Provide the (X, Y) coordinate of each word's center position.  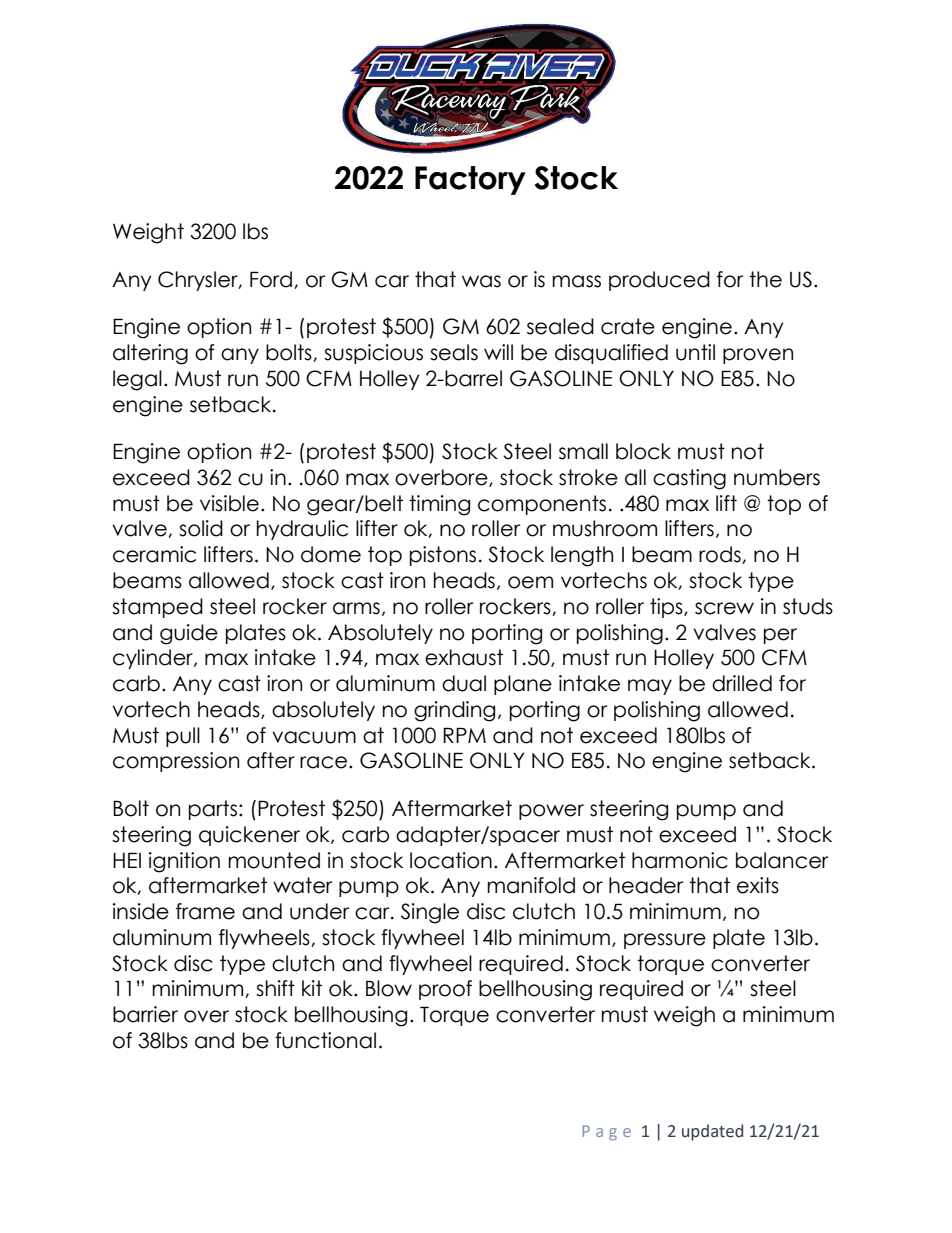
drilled (742, 683)
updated (712, 1132)
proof (445, 990)
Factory (470, 180)
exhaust (464, 657)
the (765, 279)
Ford (271, 279)
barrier (145, 1014)
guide (189, 634)
